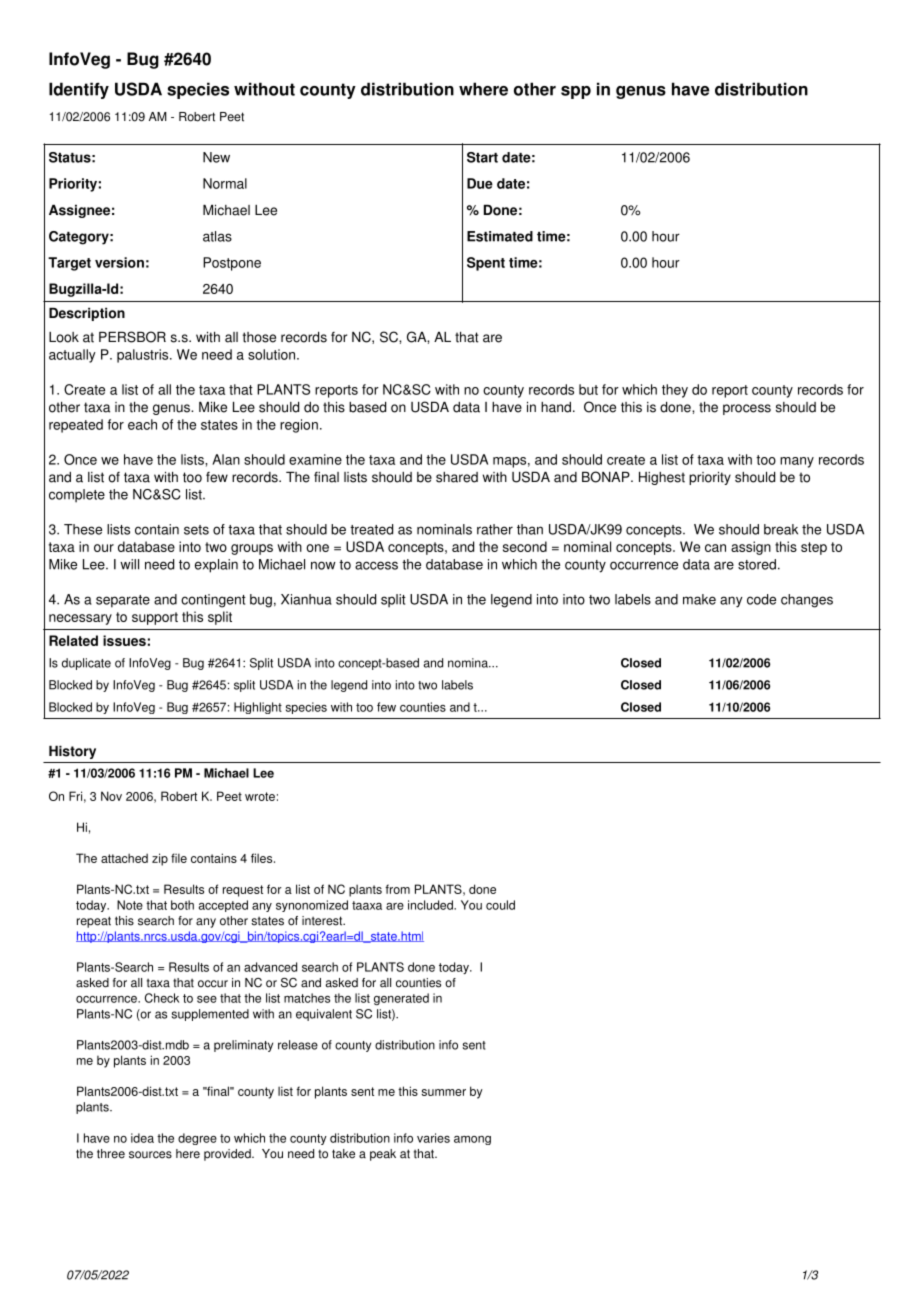 The width and height of the image is (924, 1308). I want to click on could, so click(500, 905).
